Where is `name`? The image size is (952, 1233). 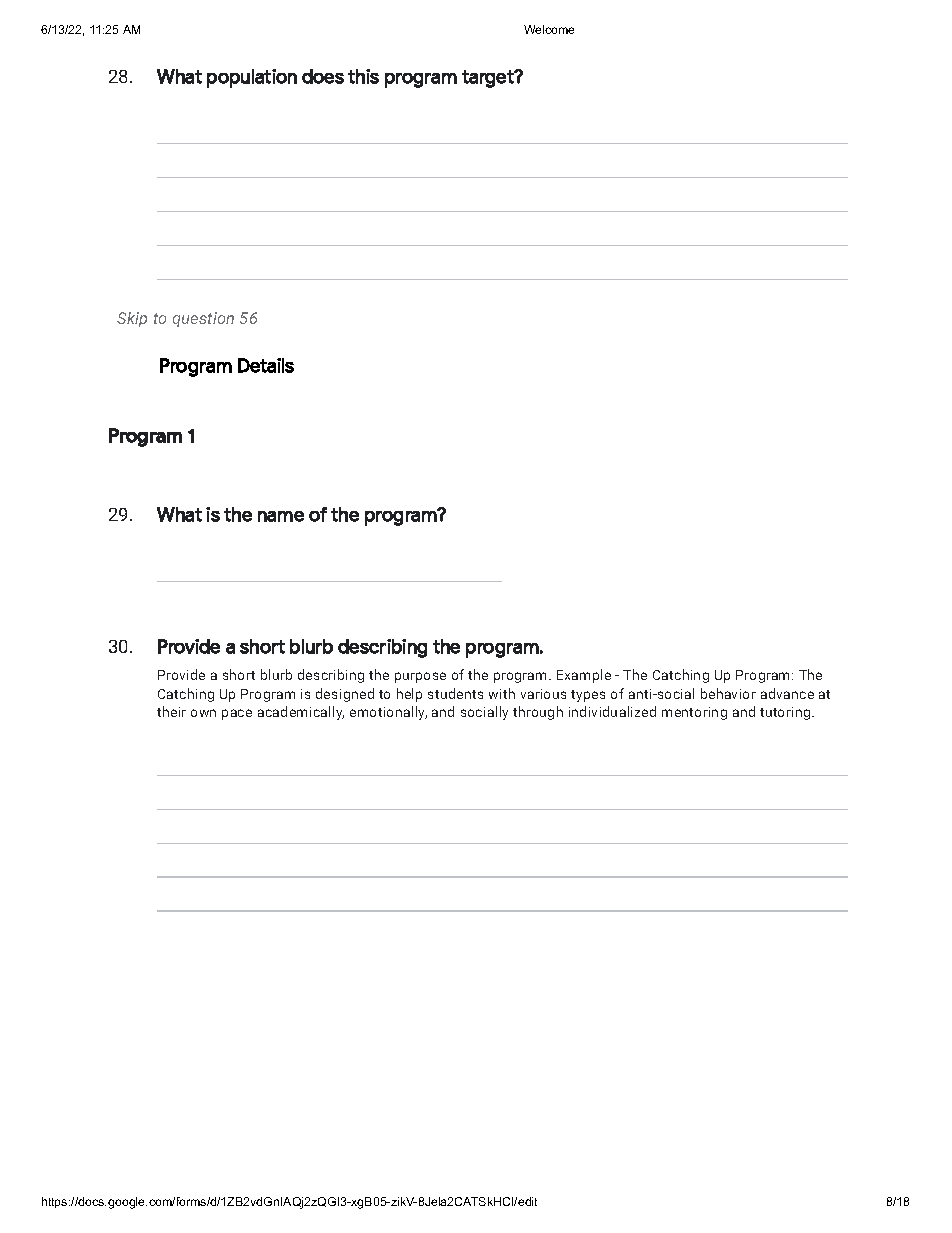 name is located at coordinates (281, 516).
